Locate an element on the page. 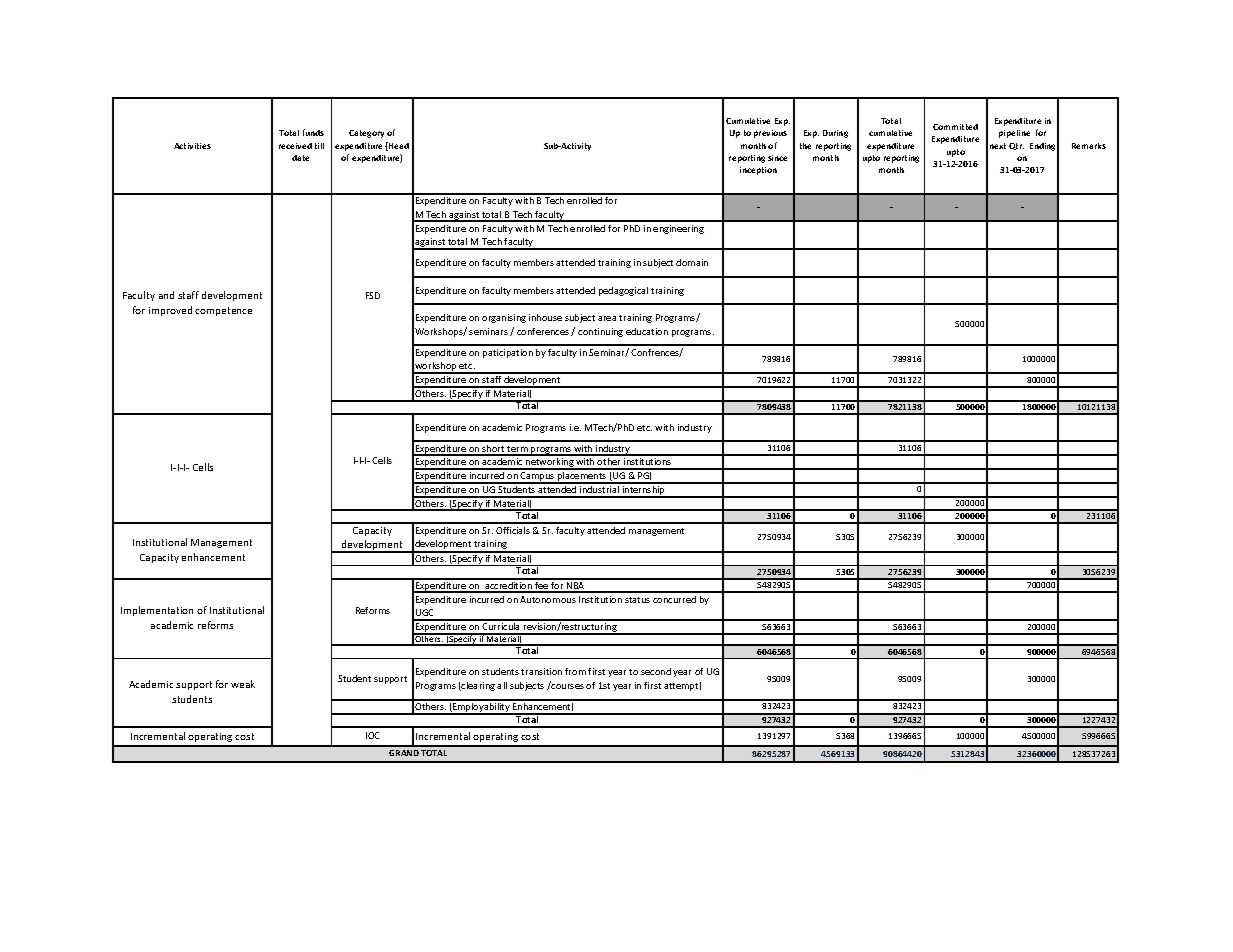  continuing is located at coordinates (600, 332).
